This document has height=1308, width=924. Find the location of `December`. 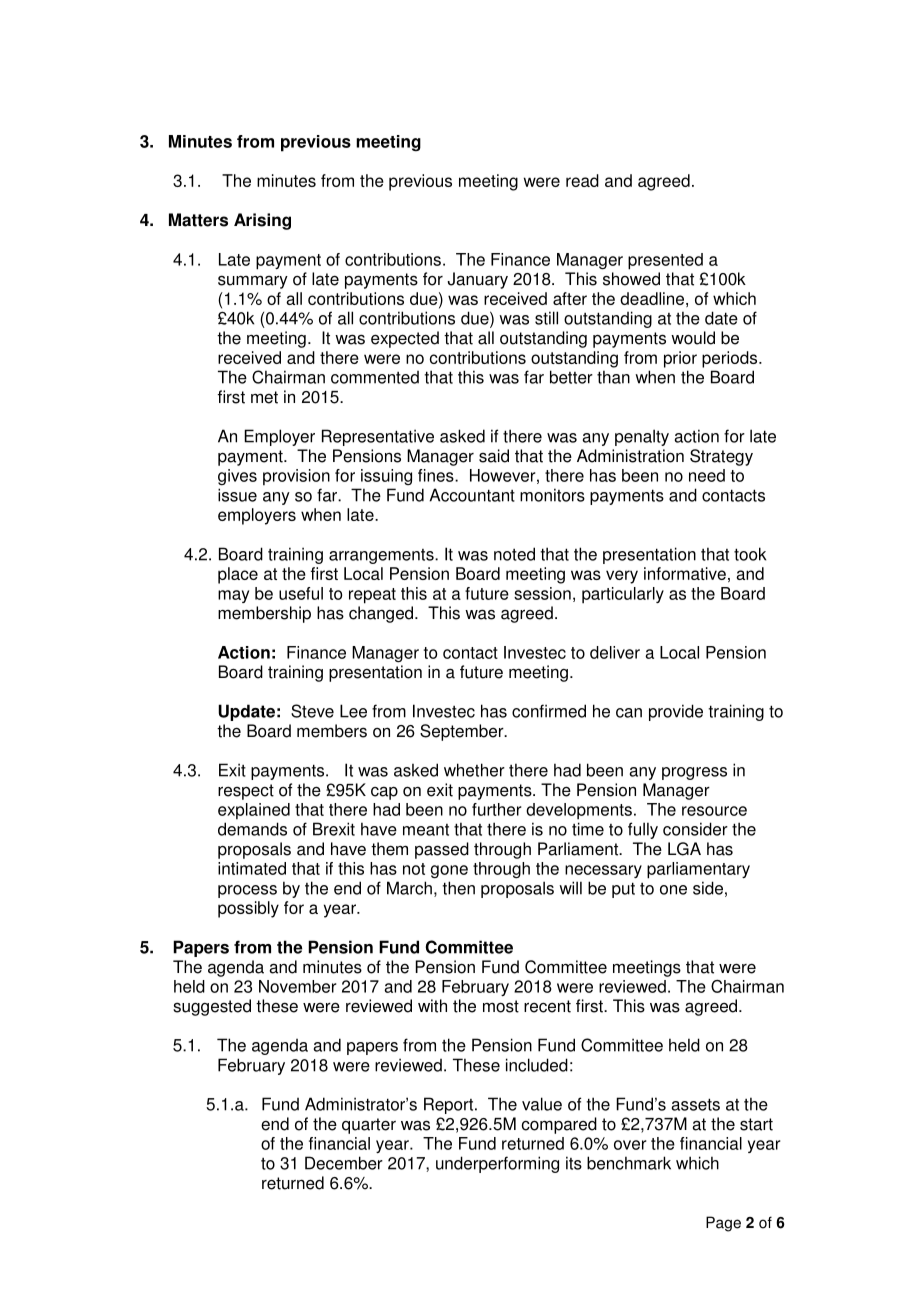

December is located at coordinates (344, 1163).
